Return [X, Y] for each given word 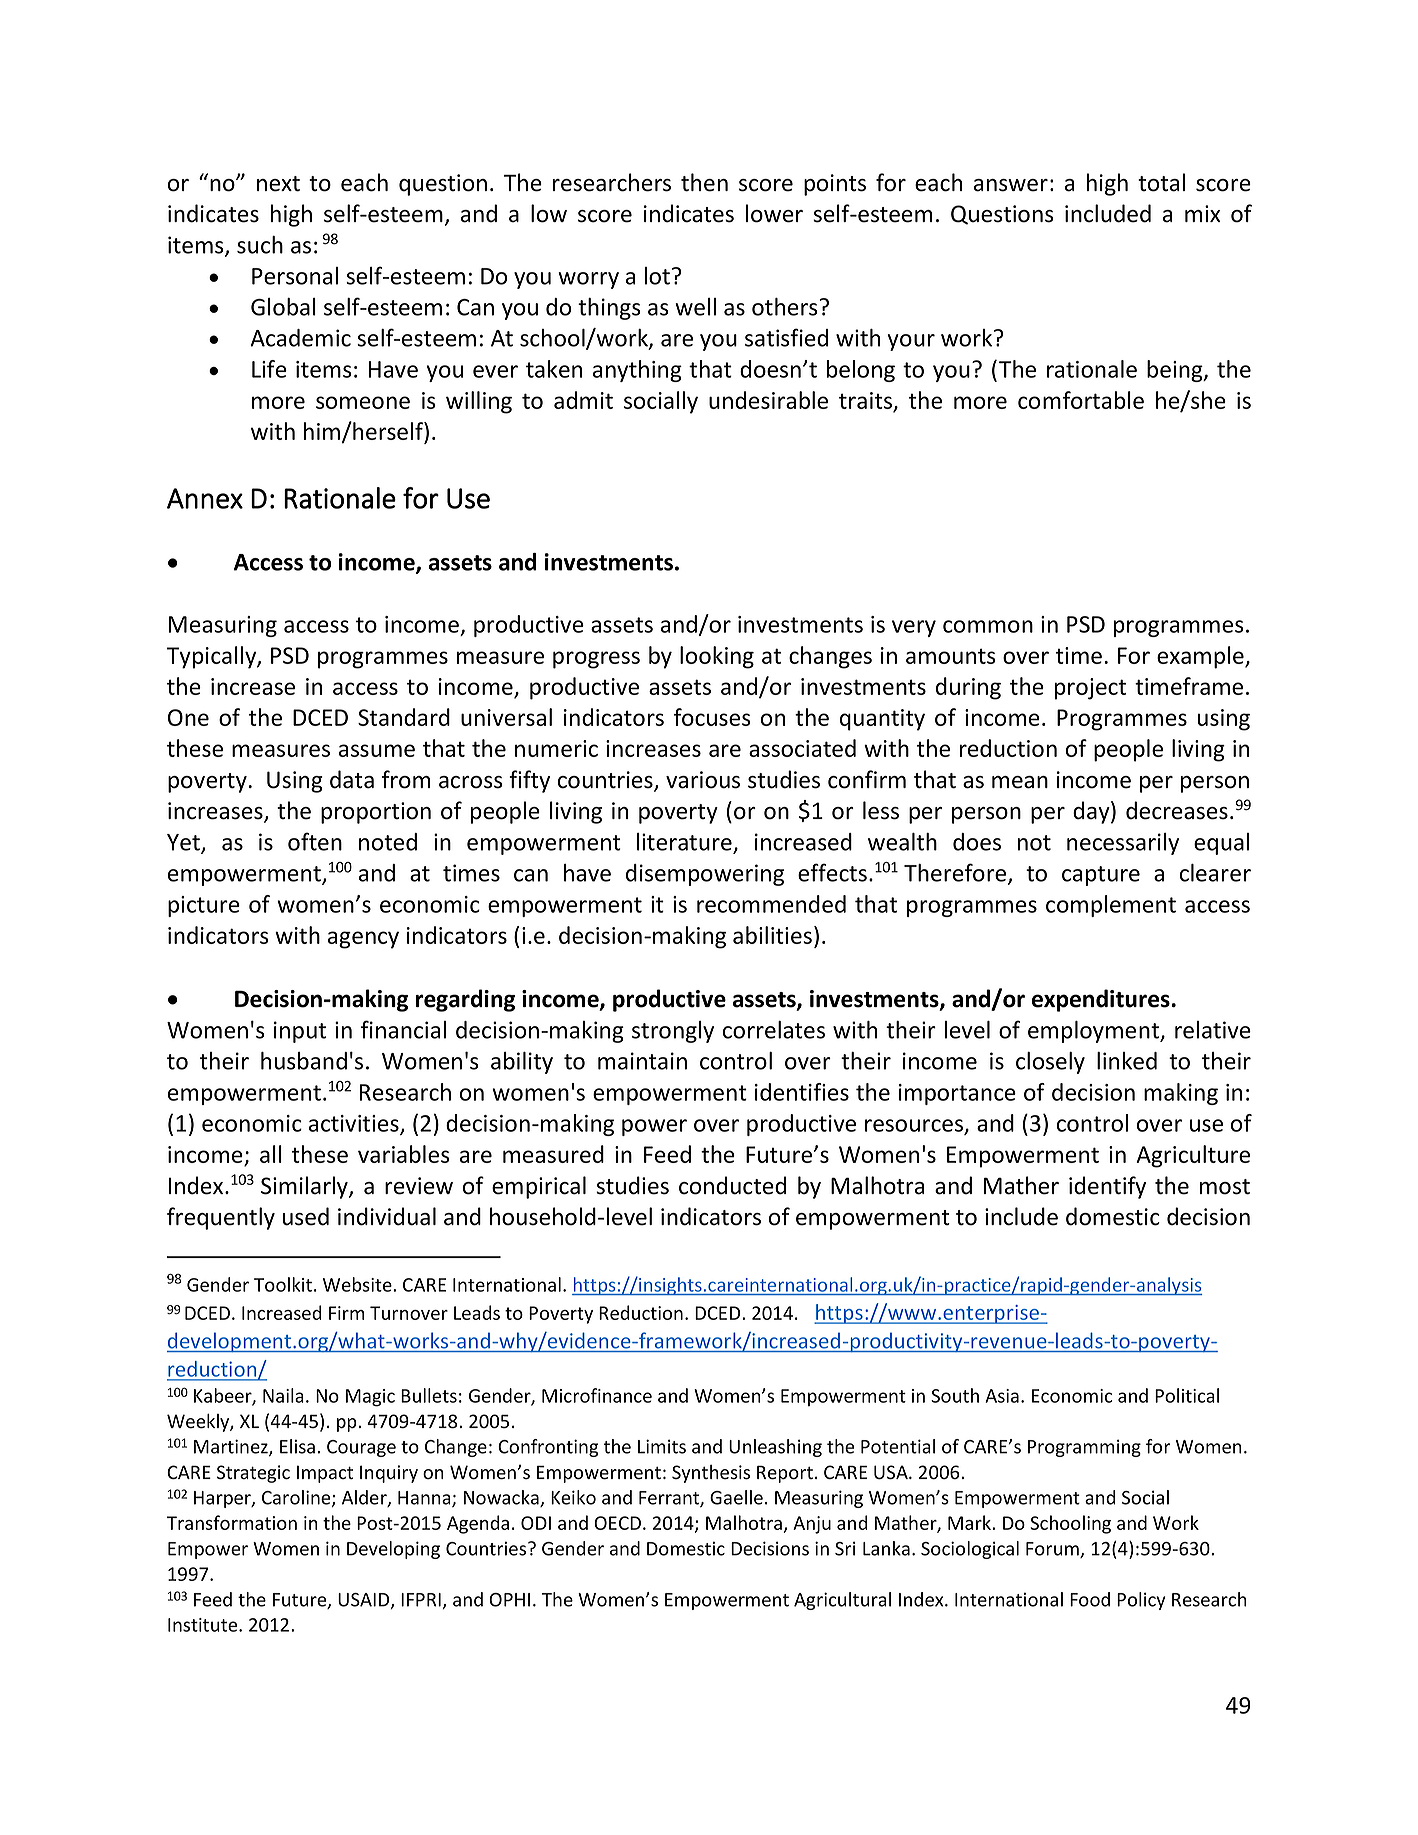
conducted [732, 1185]
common [988, 626]
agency [363, 940]
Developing [393, 1550]
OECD [617, 1523]
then [704, 182]
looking [717, 657]
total [1161, 182]
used [306, 1216]
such [260, 245]
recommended [771, 904]
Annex [205, 498]
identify [1107, 1187]
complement [1111, 906]
